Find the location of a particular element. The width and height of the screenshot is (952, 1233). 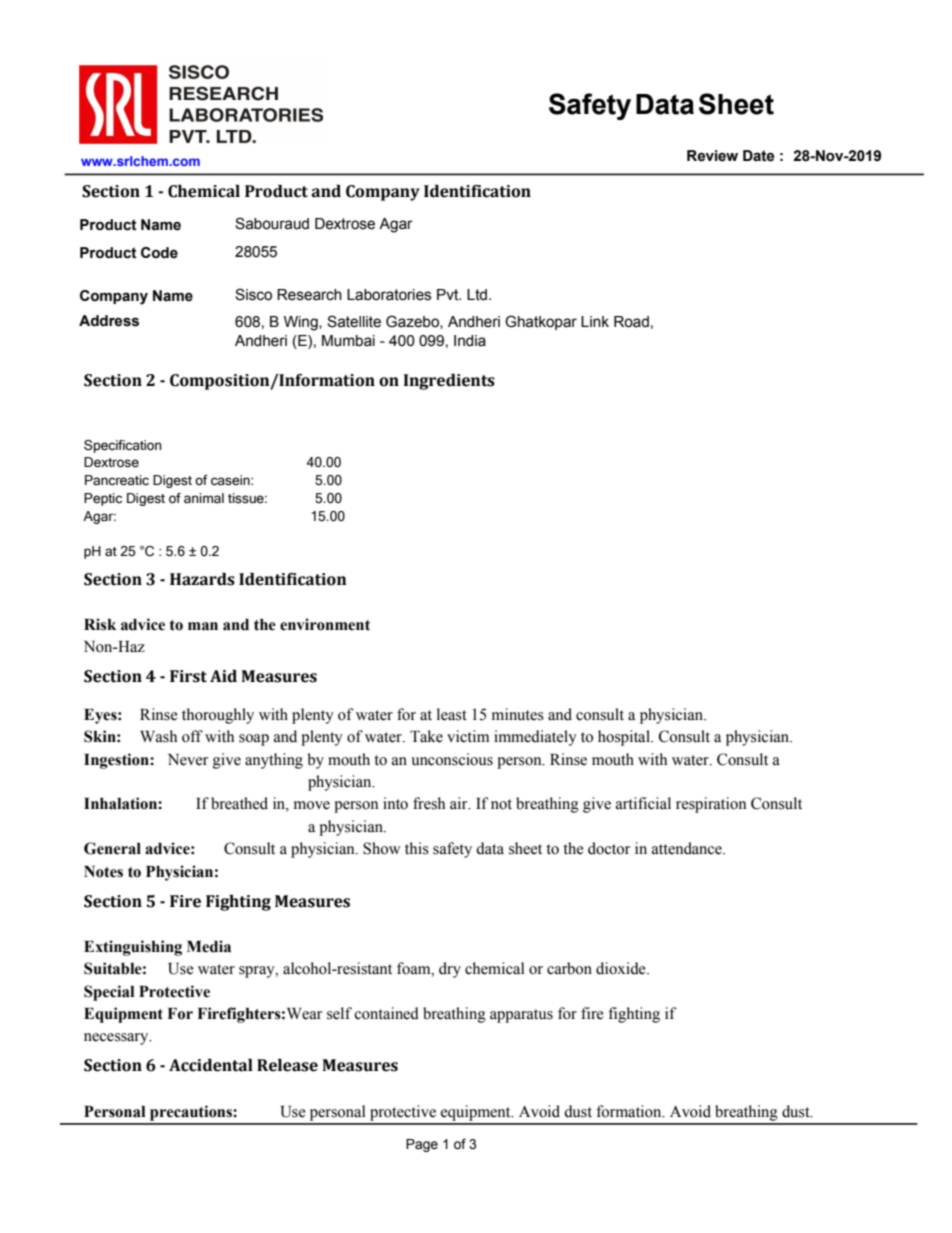

Code is located at coordinates (159, 253).
